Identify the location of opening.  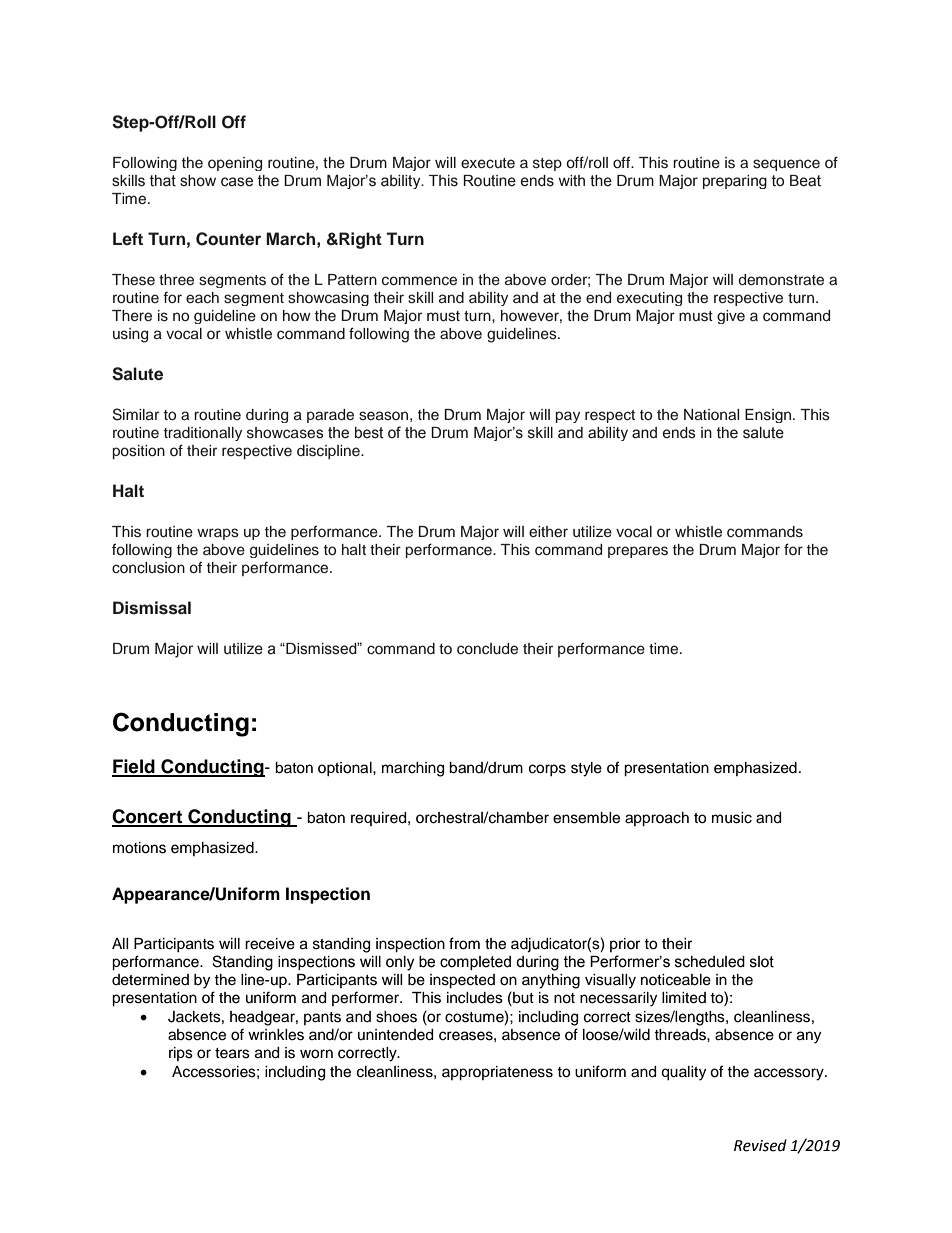
(235, 164).
